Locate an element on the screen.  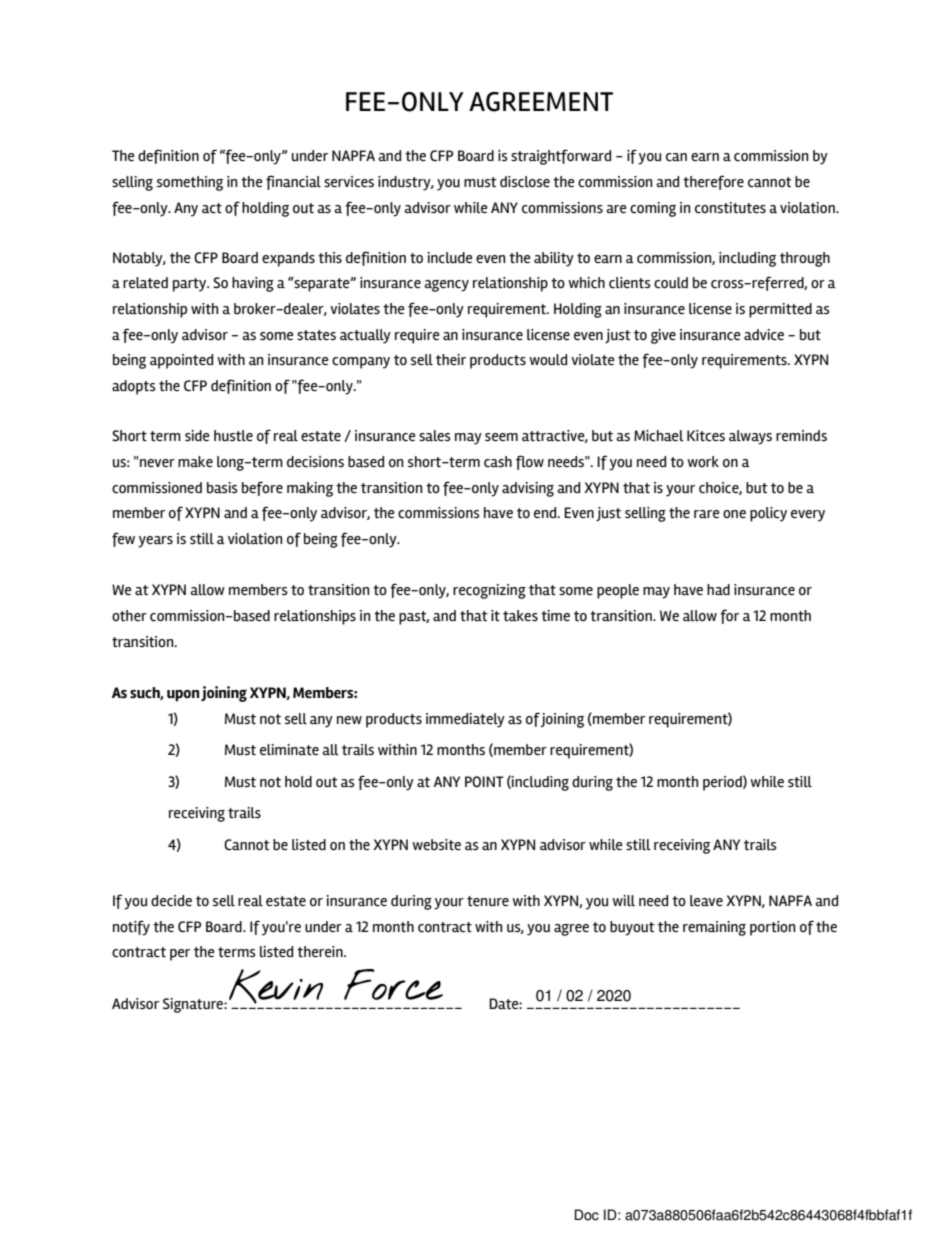
had is located at coordinates (718, 589).
